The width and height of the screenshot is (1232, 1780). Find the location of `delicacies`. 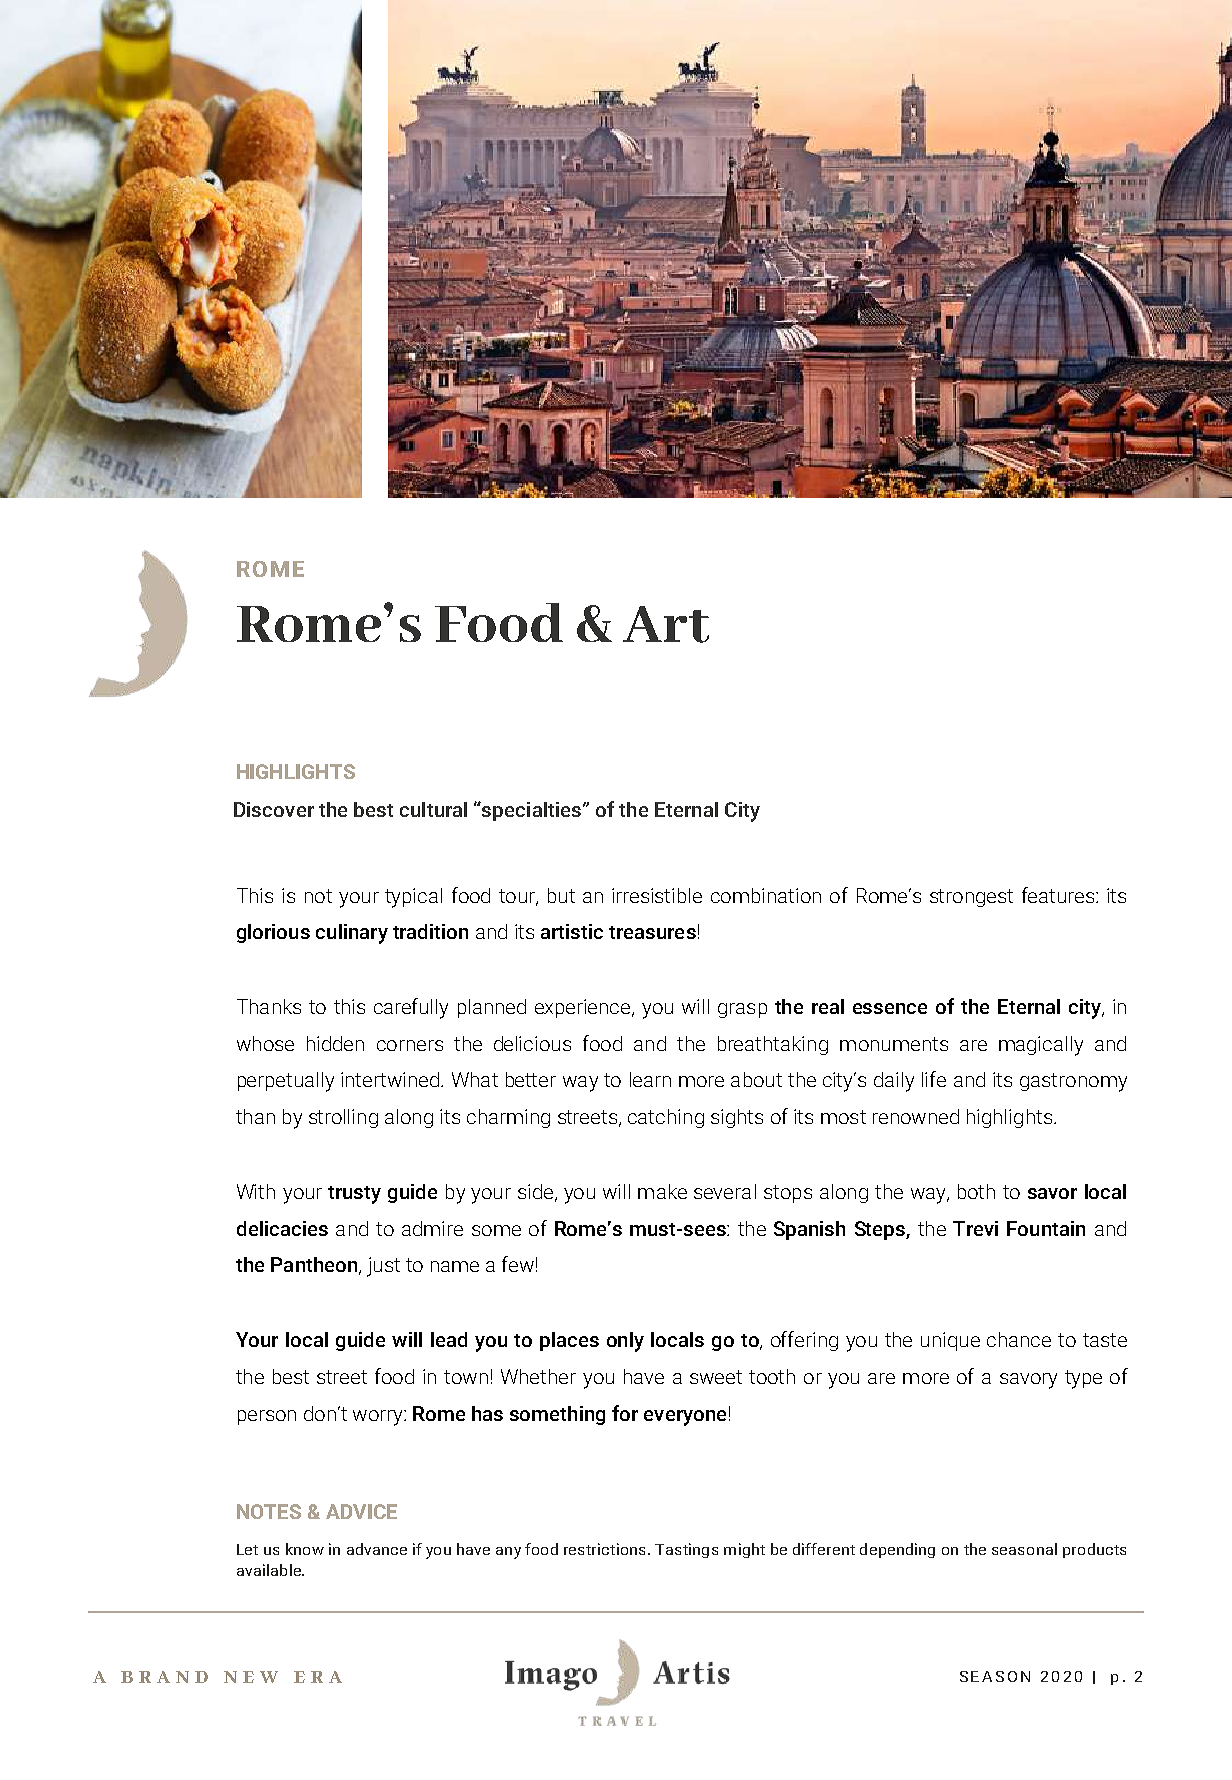

delicacies is located at coordinates (282, 1228).
